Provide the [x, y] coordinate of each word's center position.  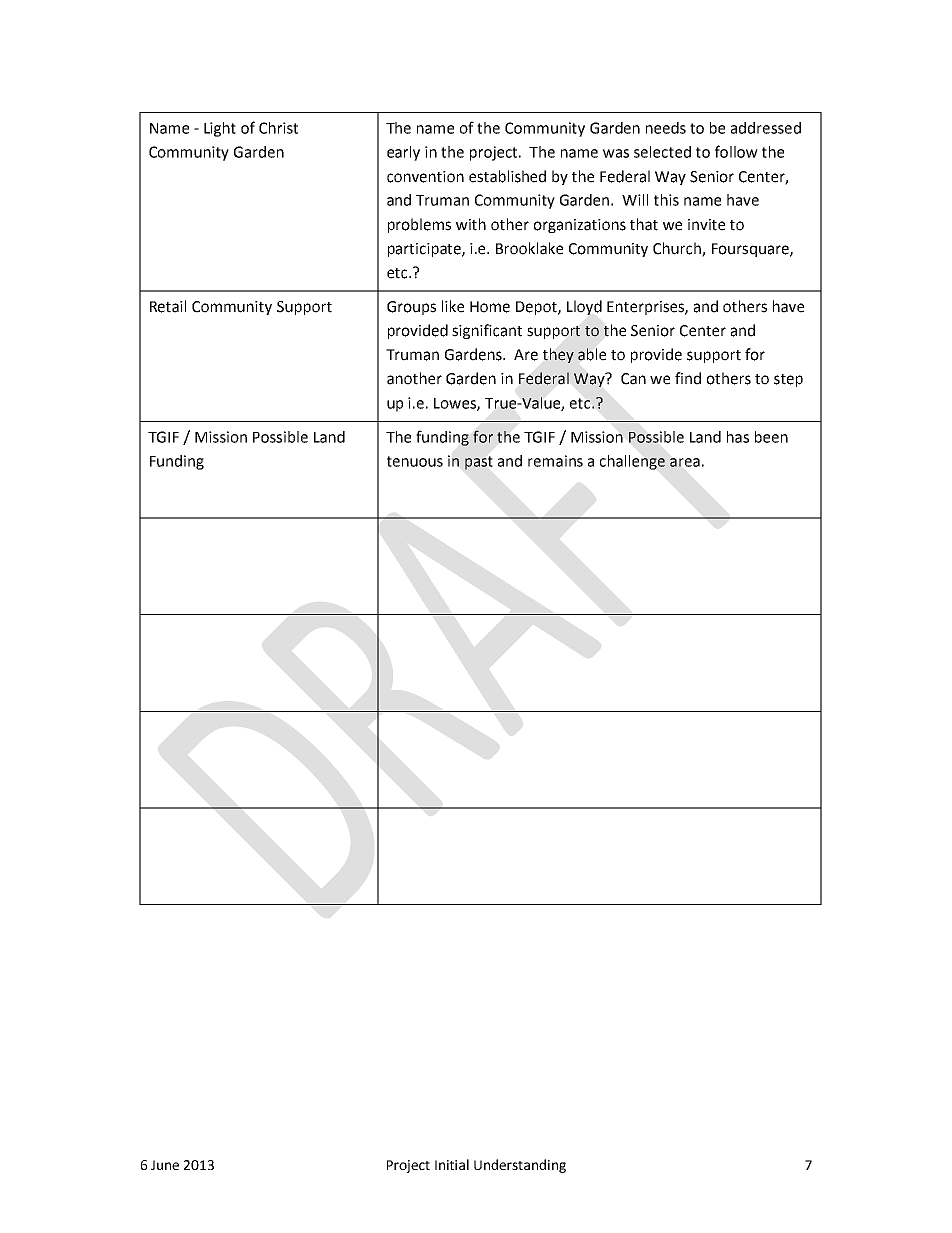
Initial [452, 1164]
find [688, 378]
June [165, 1165]
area [685, 462]
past [478, 463]
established [507, 176]
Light [220, 129]
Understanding [520, 1166]
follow [736, 151]
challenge [632, 462]
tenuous [415, 461]
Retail [168, 306]
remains [555, 461]
